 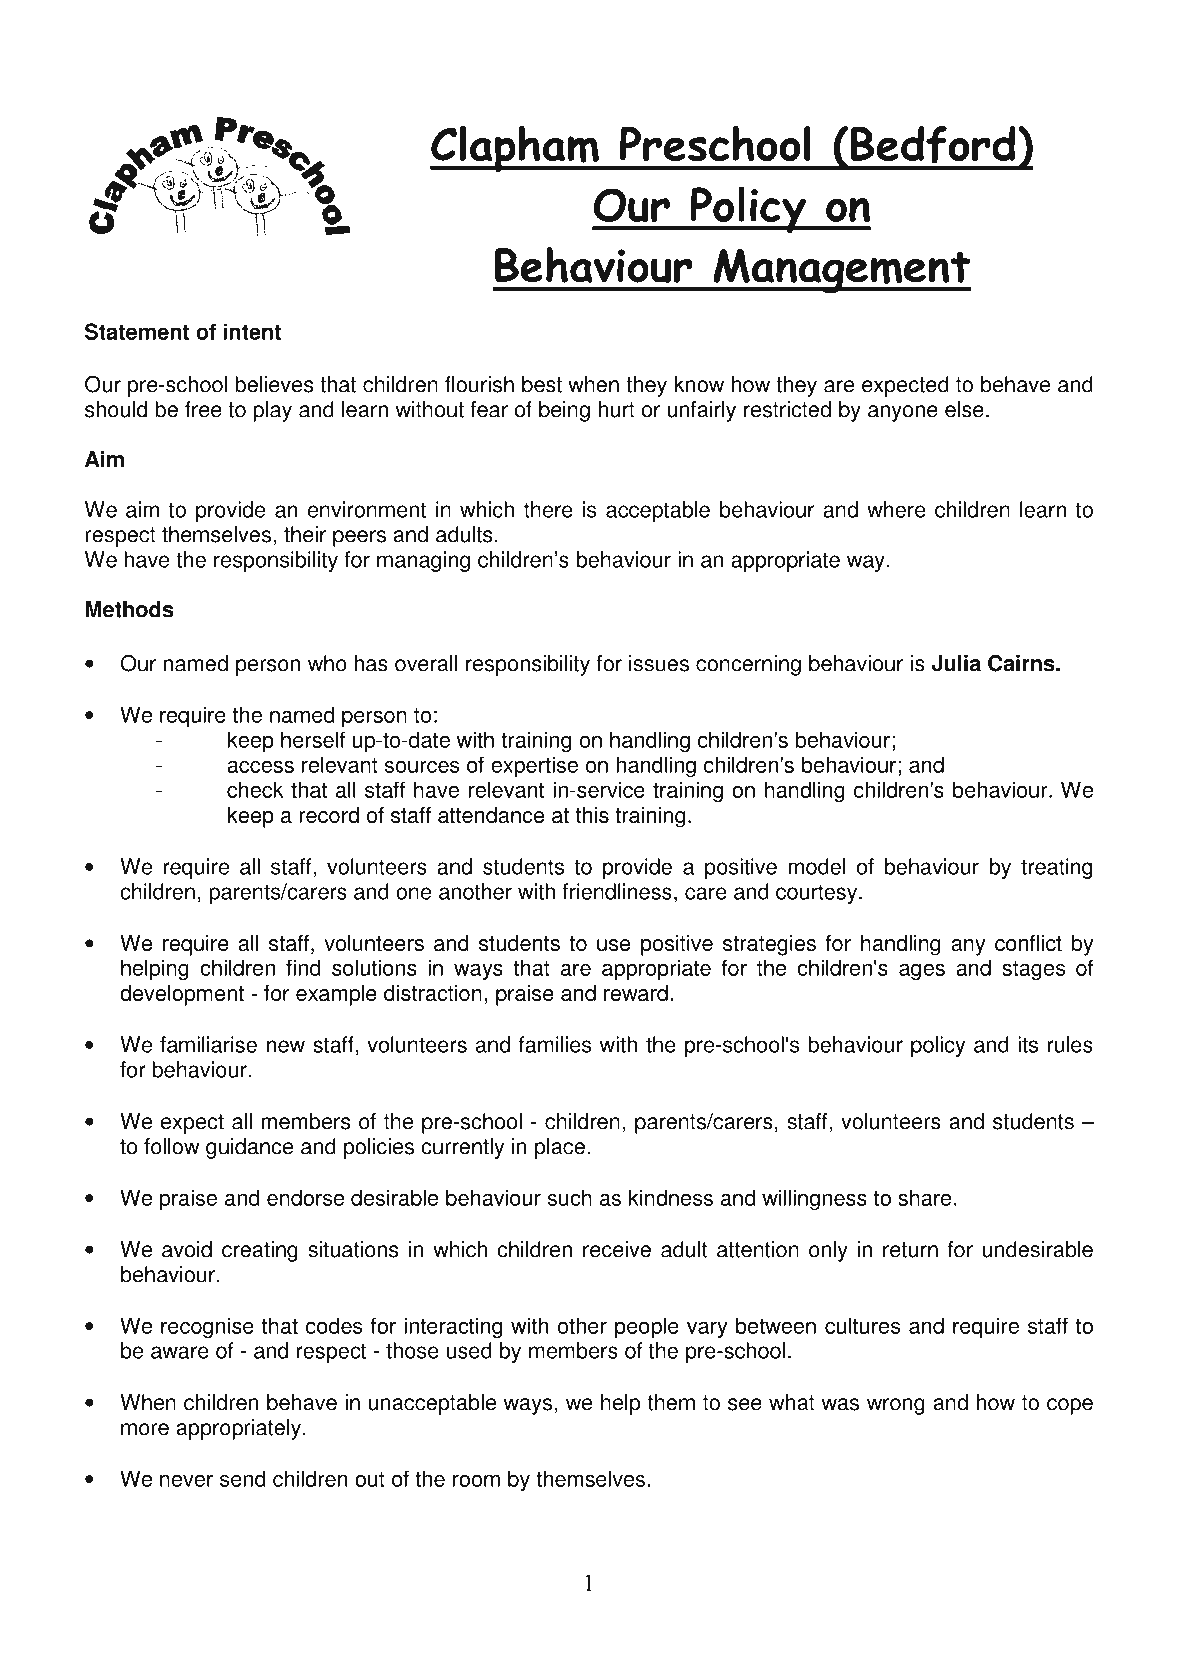 I want to click on Methods, so click(x=129, y=609).
